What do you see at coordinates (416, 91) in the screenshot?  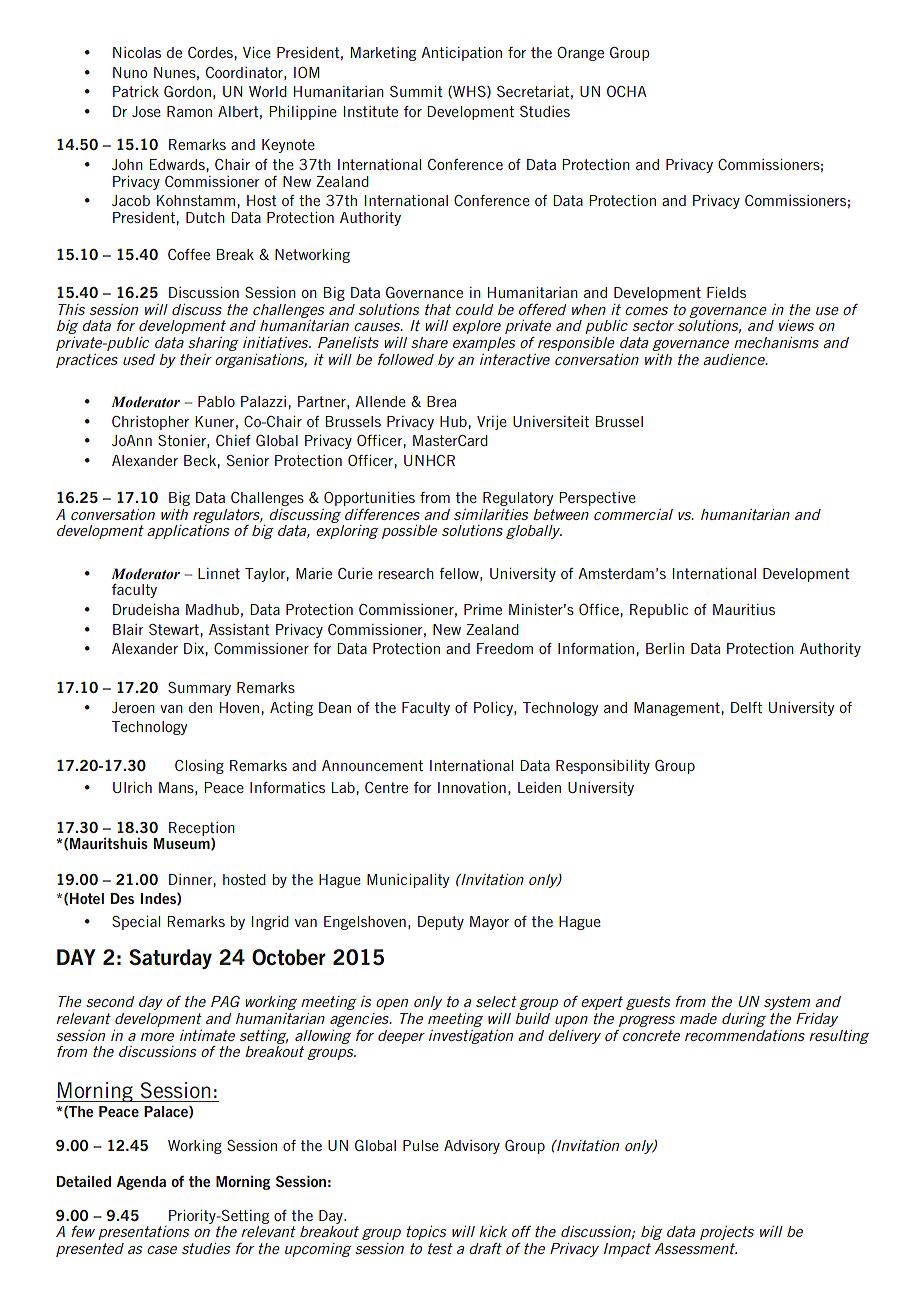 I see `Summit` at bounding box center [416, 91].
